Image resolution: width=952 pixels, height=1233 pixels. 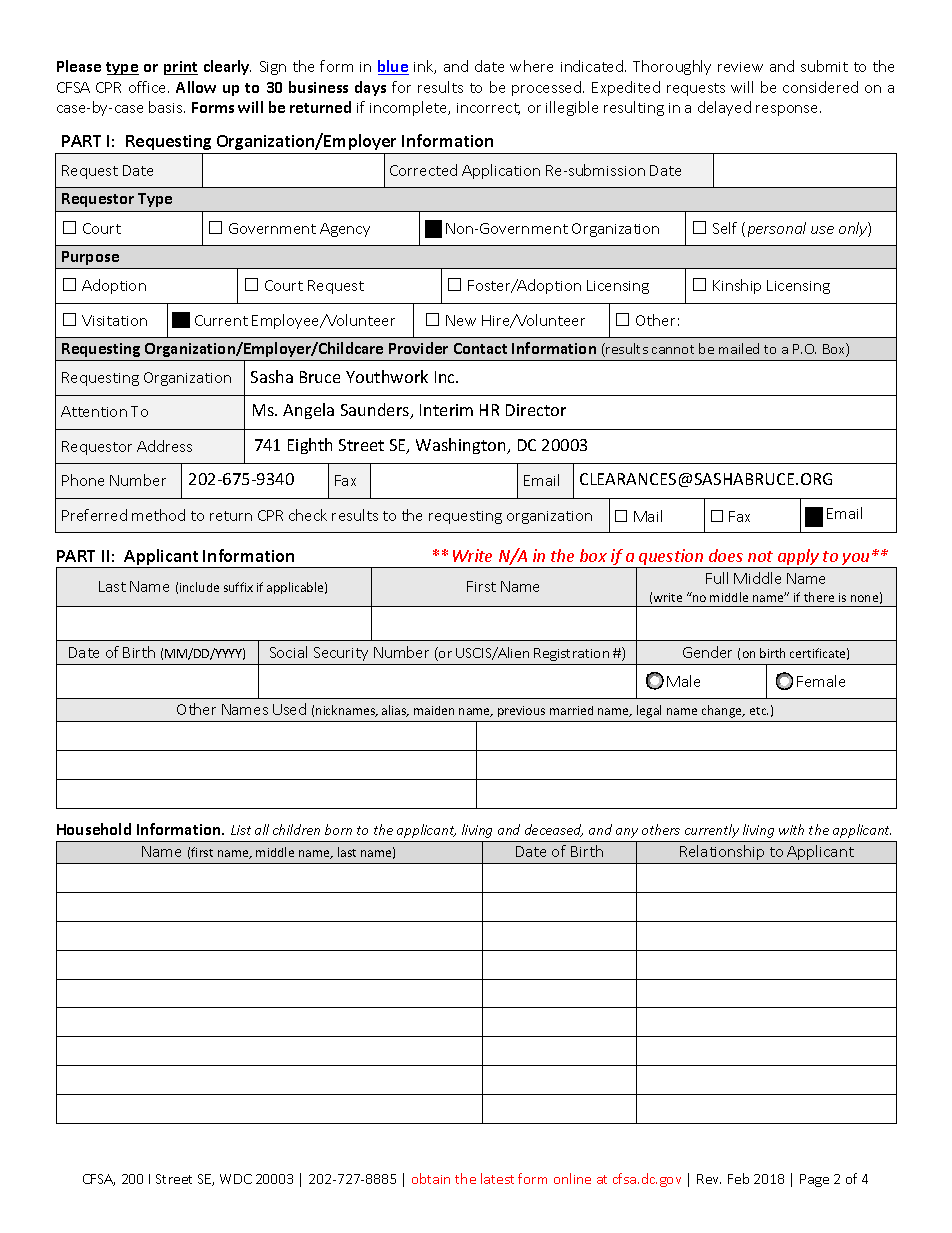 What do you see at coordinates (488, 109) in the screenshot?
I see `incorrect` at bounding box center [488, 109].
